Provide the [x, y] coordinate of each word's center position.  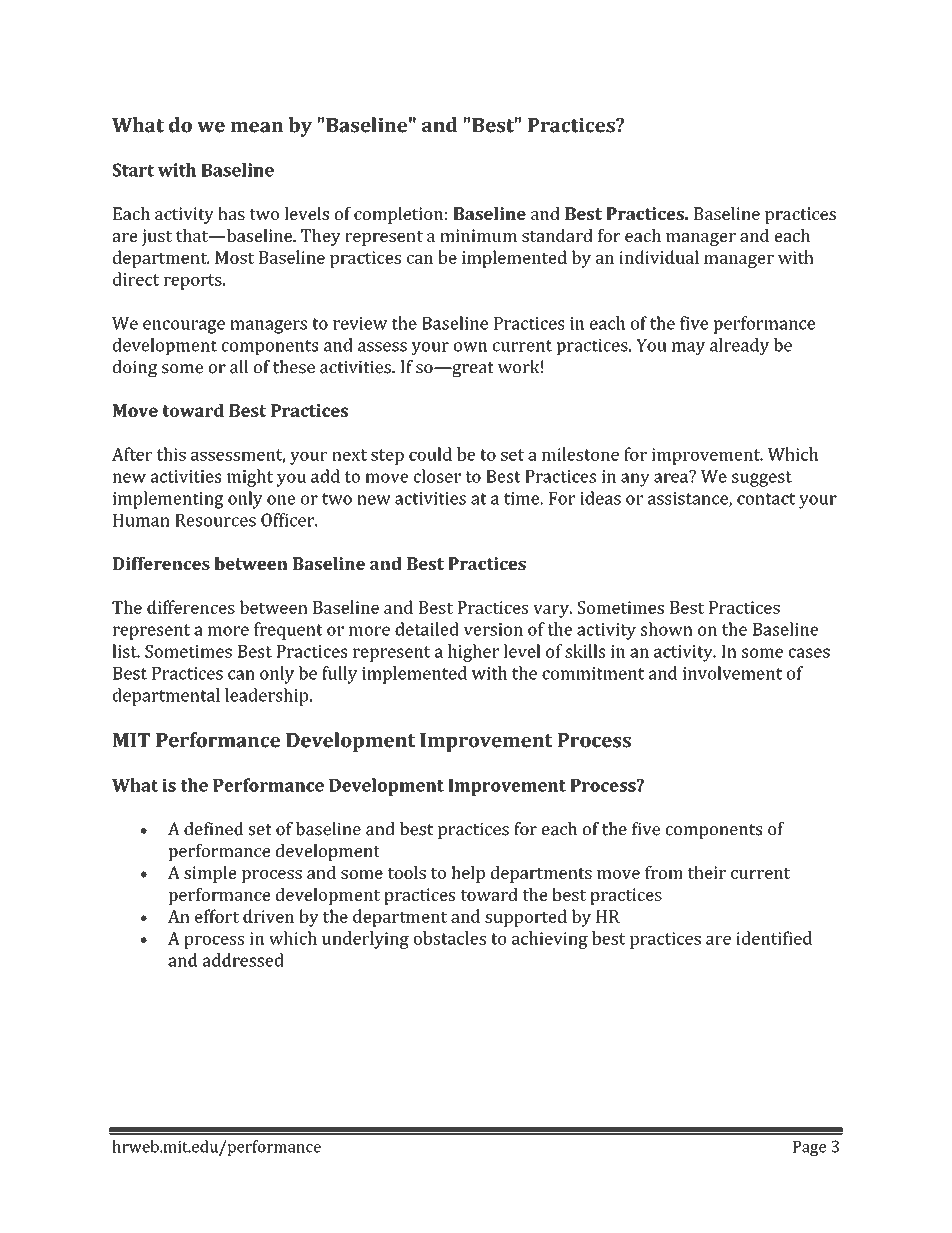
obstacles [450, 938]
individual [659, 257]
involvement [732, 673]
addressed [243, 960]
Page [809, 1148]
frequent [288, 631]
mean [256, 127]
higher [473, 653]
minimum [478, 235]
